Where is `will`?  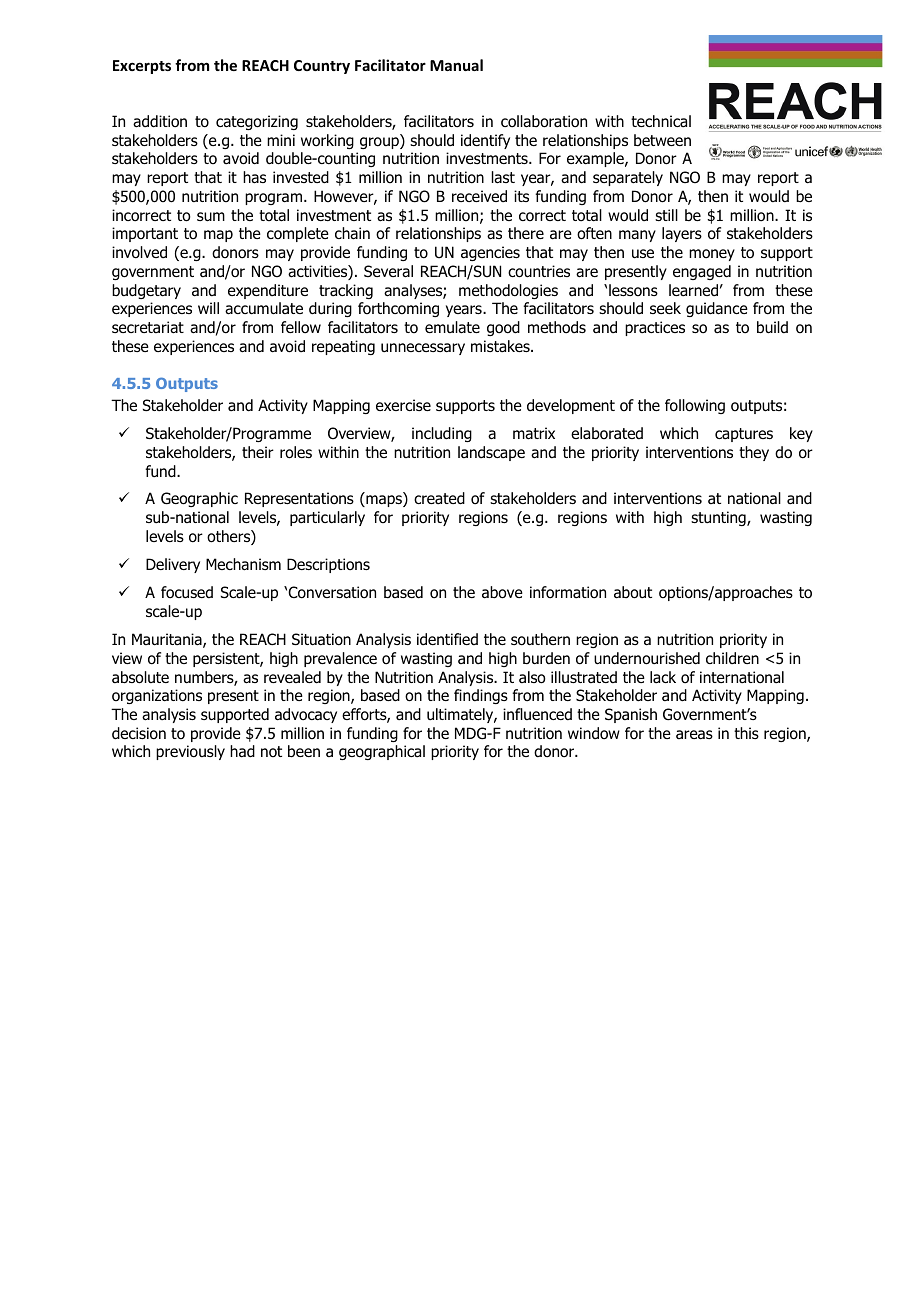
will is located at coordinates (208, 308).
